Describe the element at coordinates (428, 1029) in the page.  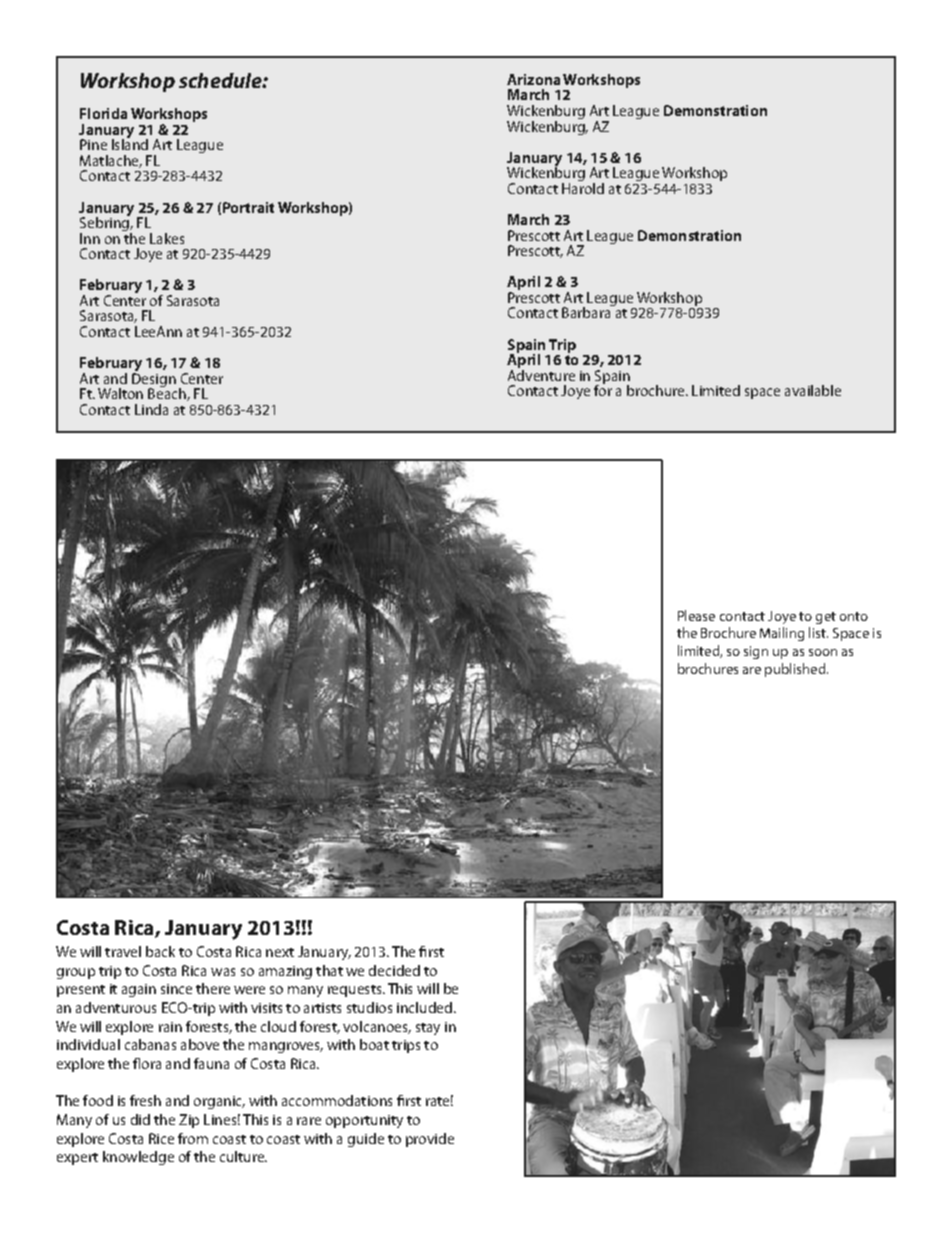
I see `stay` at that location.
